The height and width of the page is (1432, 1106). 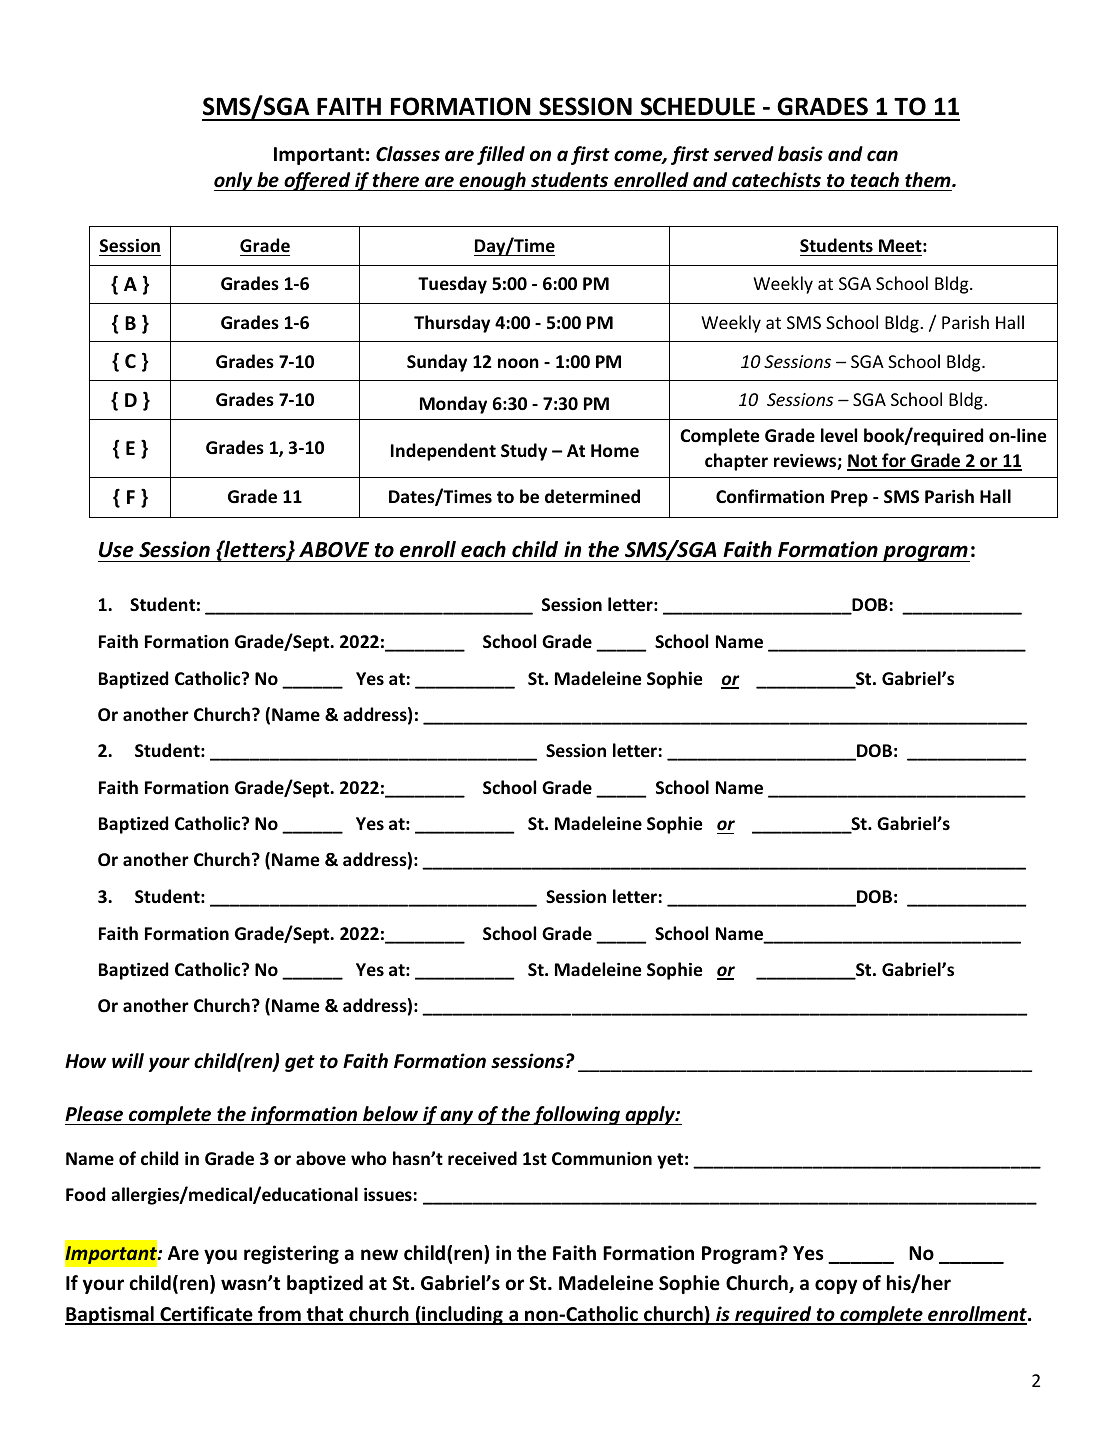 What do you see at coordinates (116, 550) in the page?
I see `Use` at bounding box center [116, 550].
